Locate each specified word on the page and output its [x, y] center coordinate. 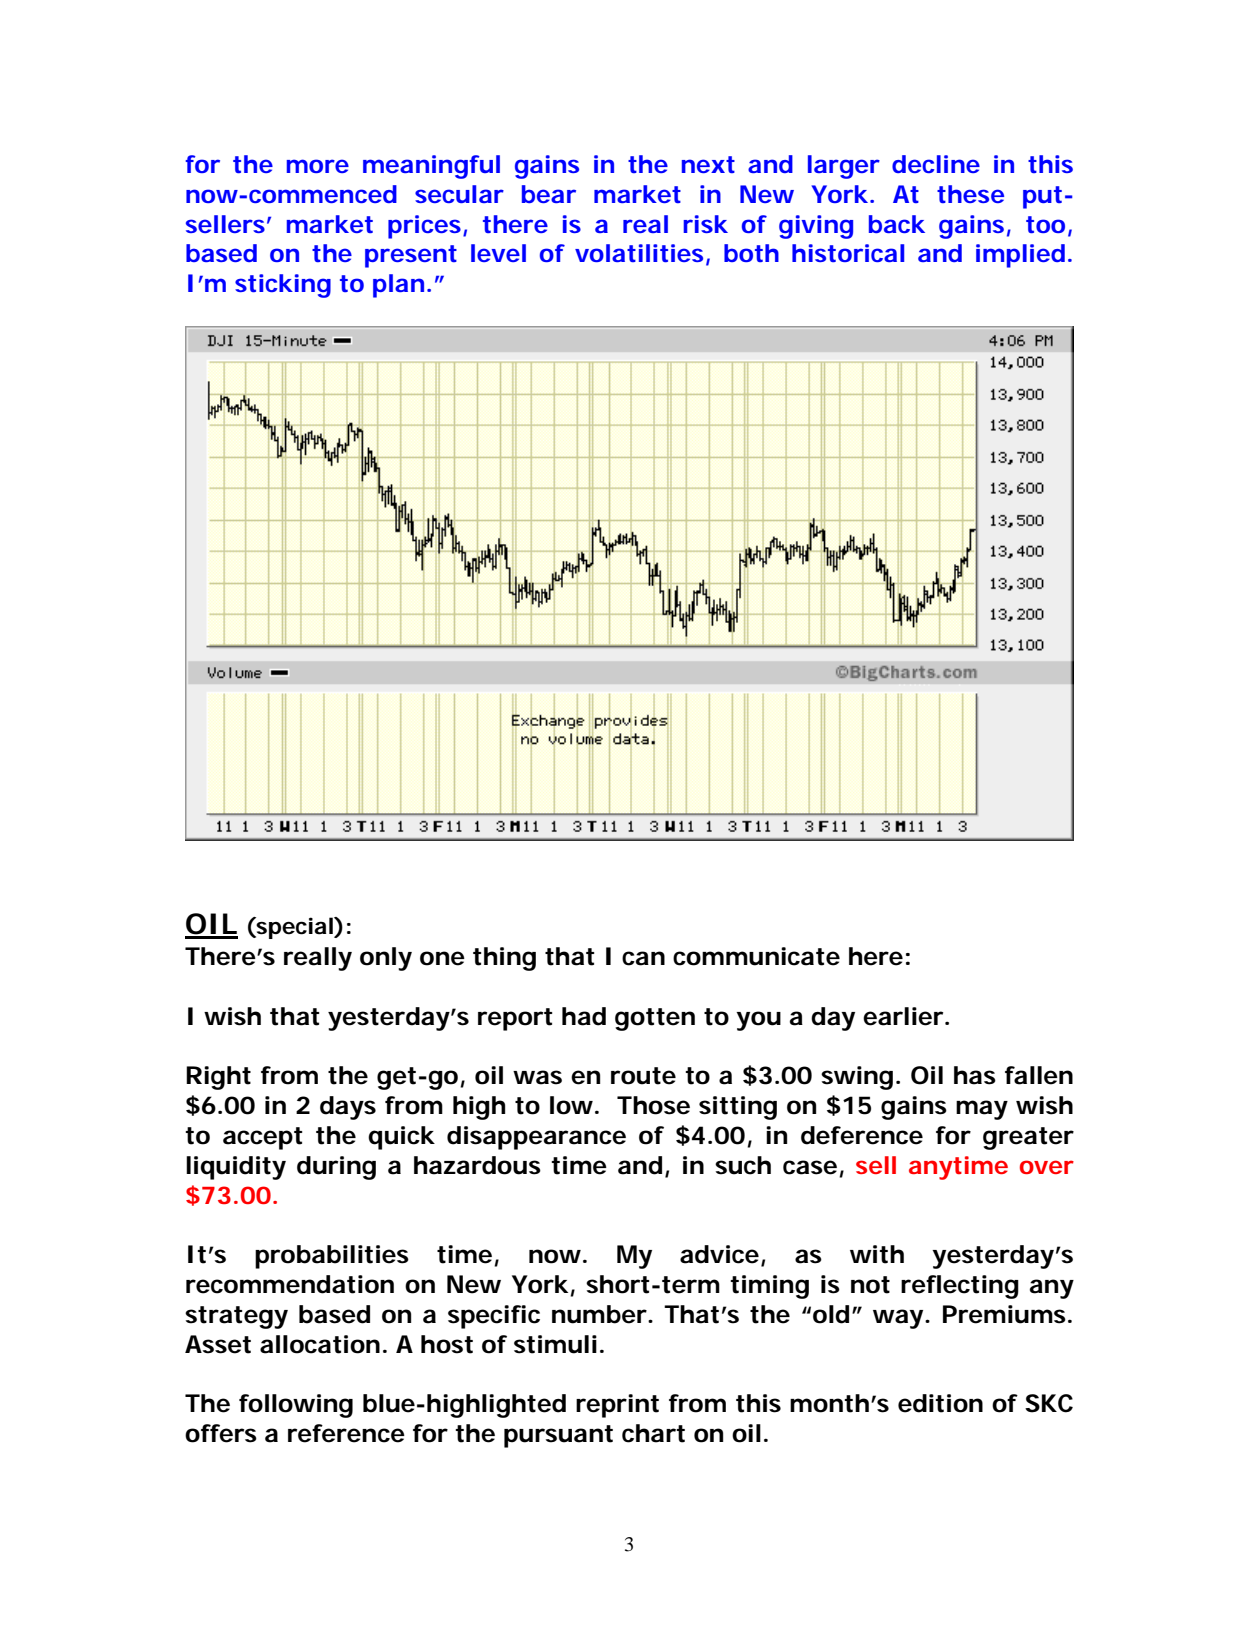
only [386, 959]
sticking [283, 286]
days [348, 1108]
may [982, 1110]
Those [653, 1105]
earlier [903, 1016]
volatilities [639, 253]
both [751, 253]
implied [1020, 256]
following [296, 1406]
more [318, 166]
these [970, 194]
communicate [756, 956]
